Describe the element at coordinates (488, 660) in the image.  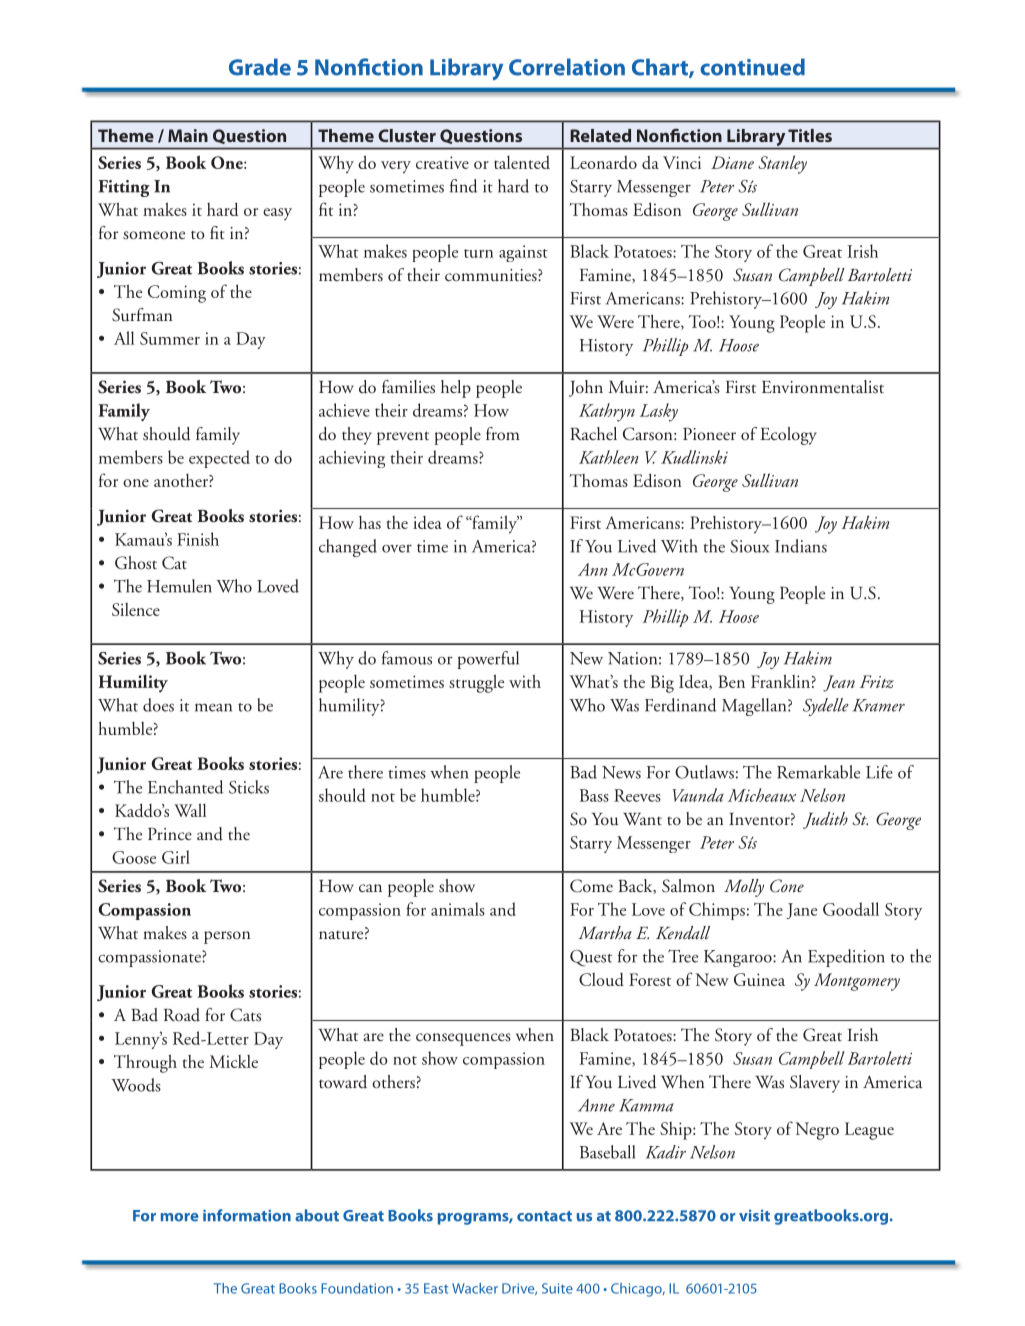
I see `powerful` at that location.
